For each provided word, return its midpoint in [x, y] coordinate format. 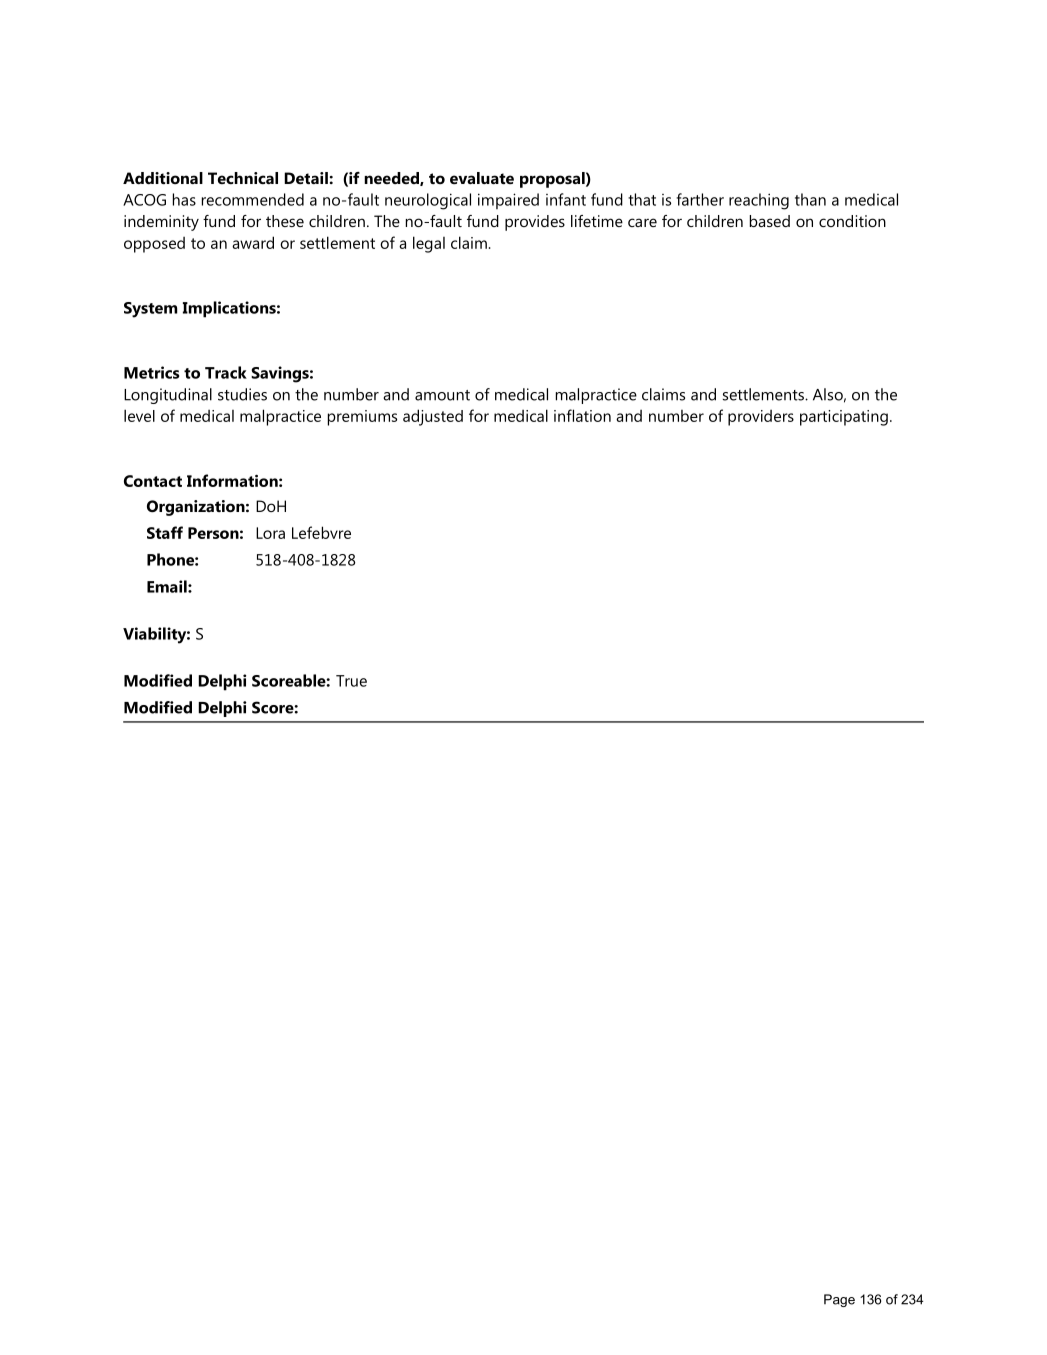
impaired [508, 201]
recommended [253, 199]
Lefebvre [321, 532]
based [770, 221]
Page [839, 1300]
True [351, 681]
